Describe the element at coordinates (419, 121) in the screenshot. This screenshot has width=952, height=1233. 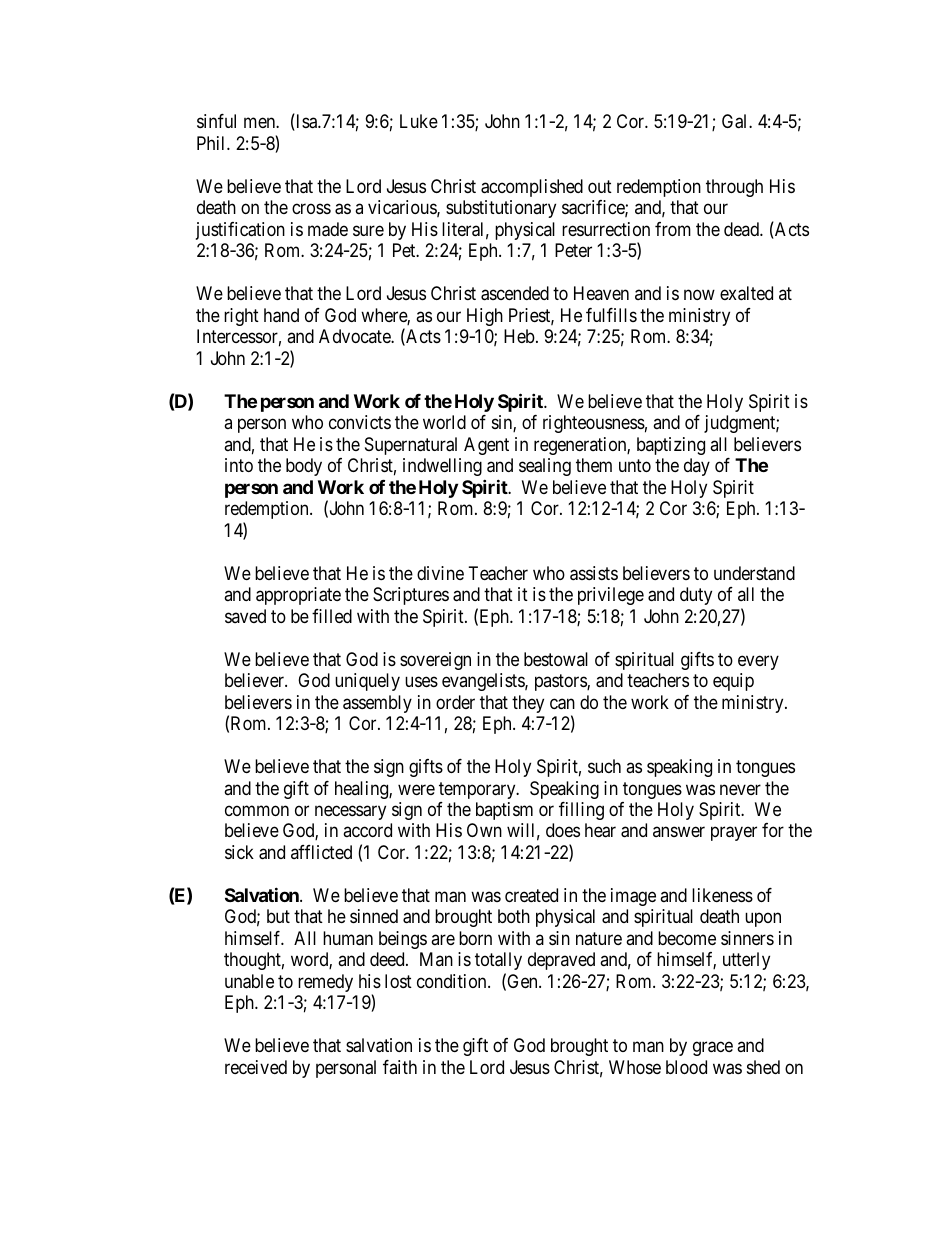
I see `Luke` at that location.
